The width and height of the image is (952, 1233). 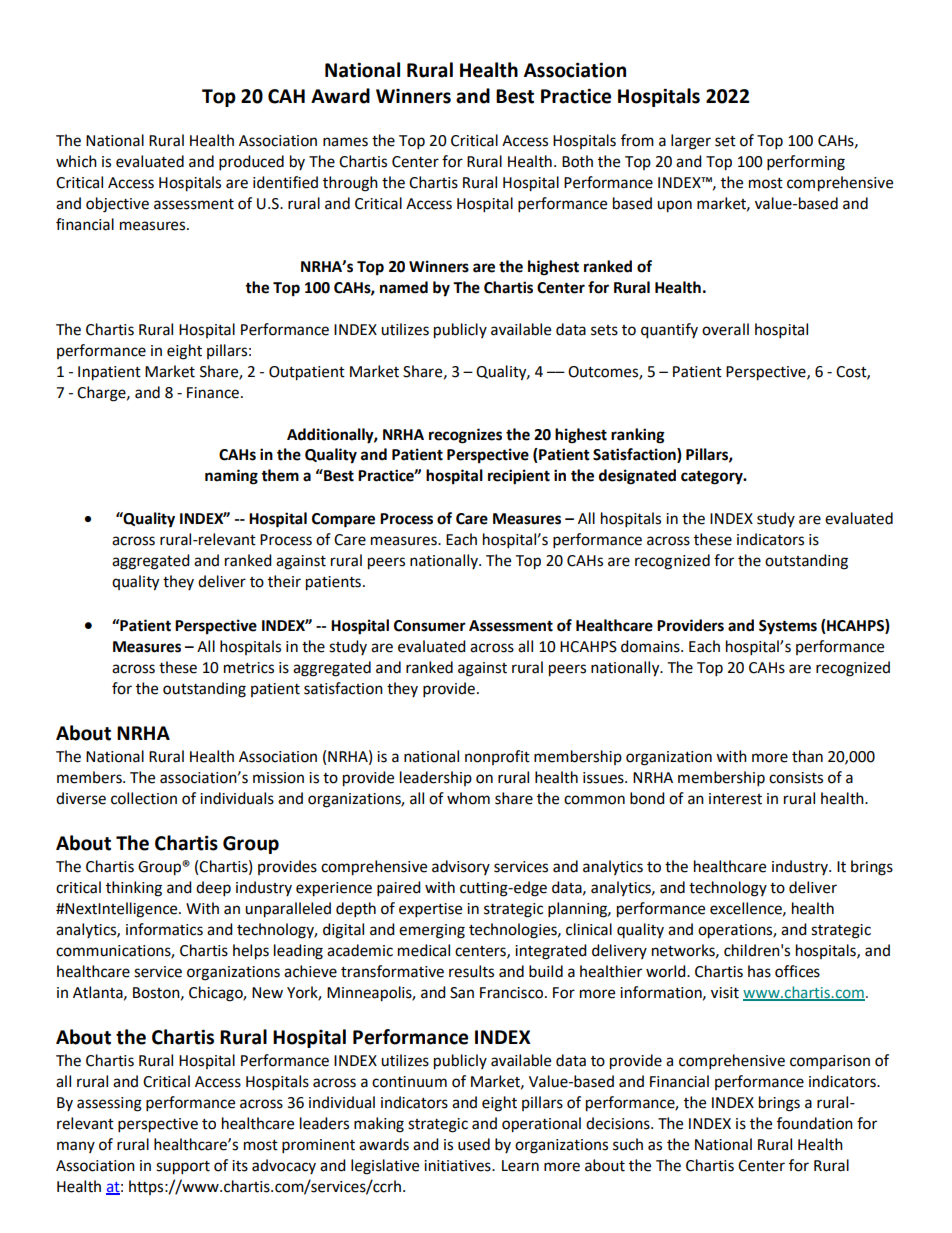 What do you see at coordinates (691, 142) in the image?
I see `larger` at bounding box center [691, 142].
